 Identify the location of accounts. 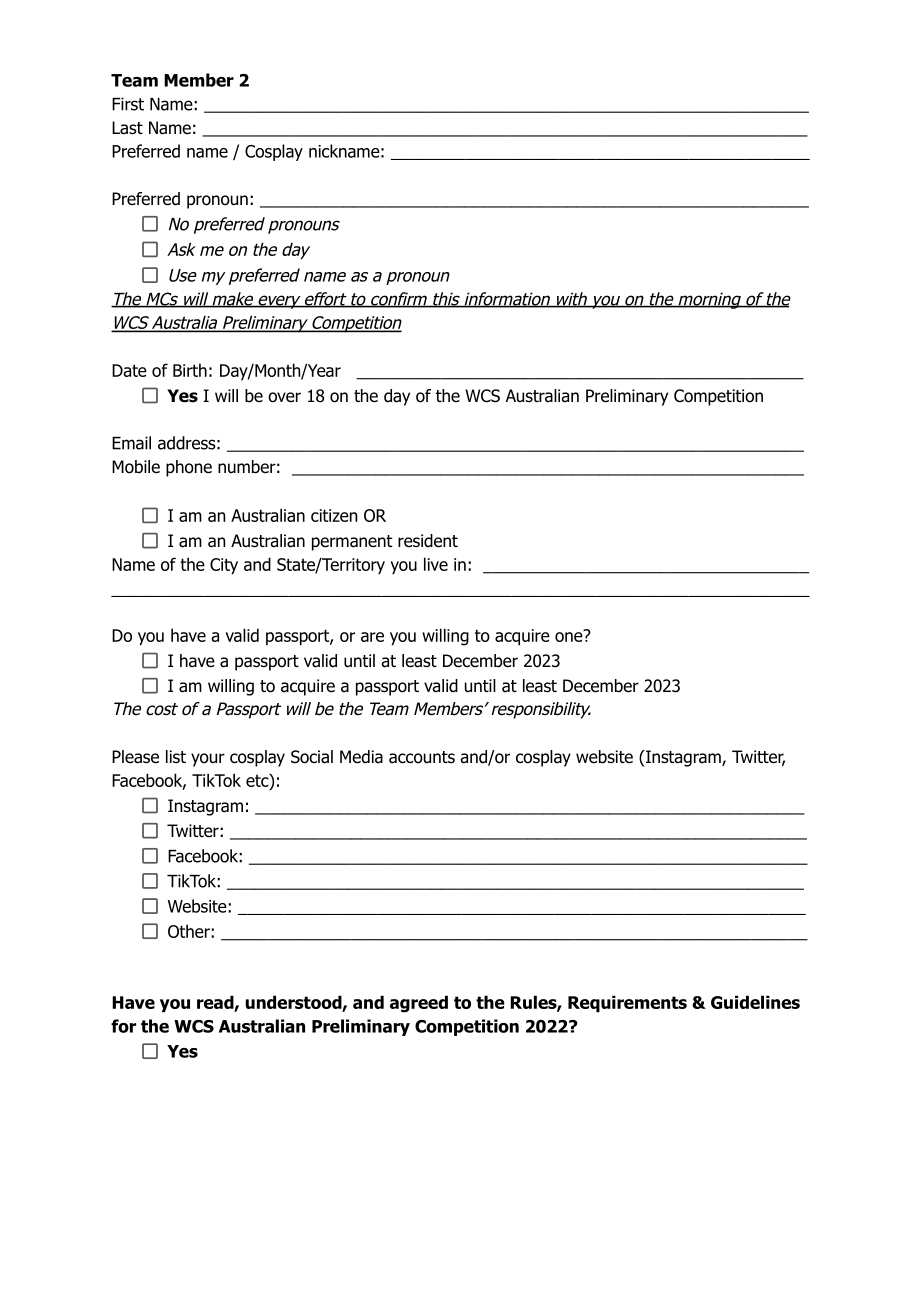
(422, 757).
